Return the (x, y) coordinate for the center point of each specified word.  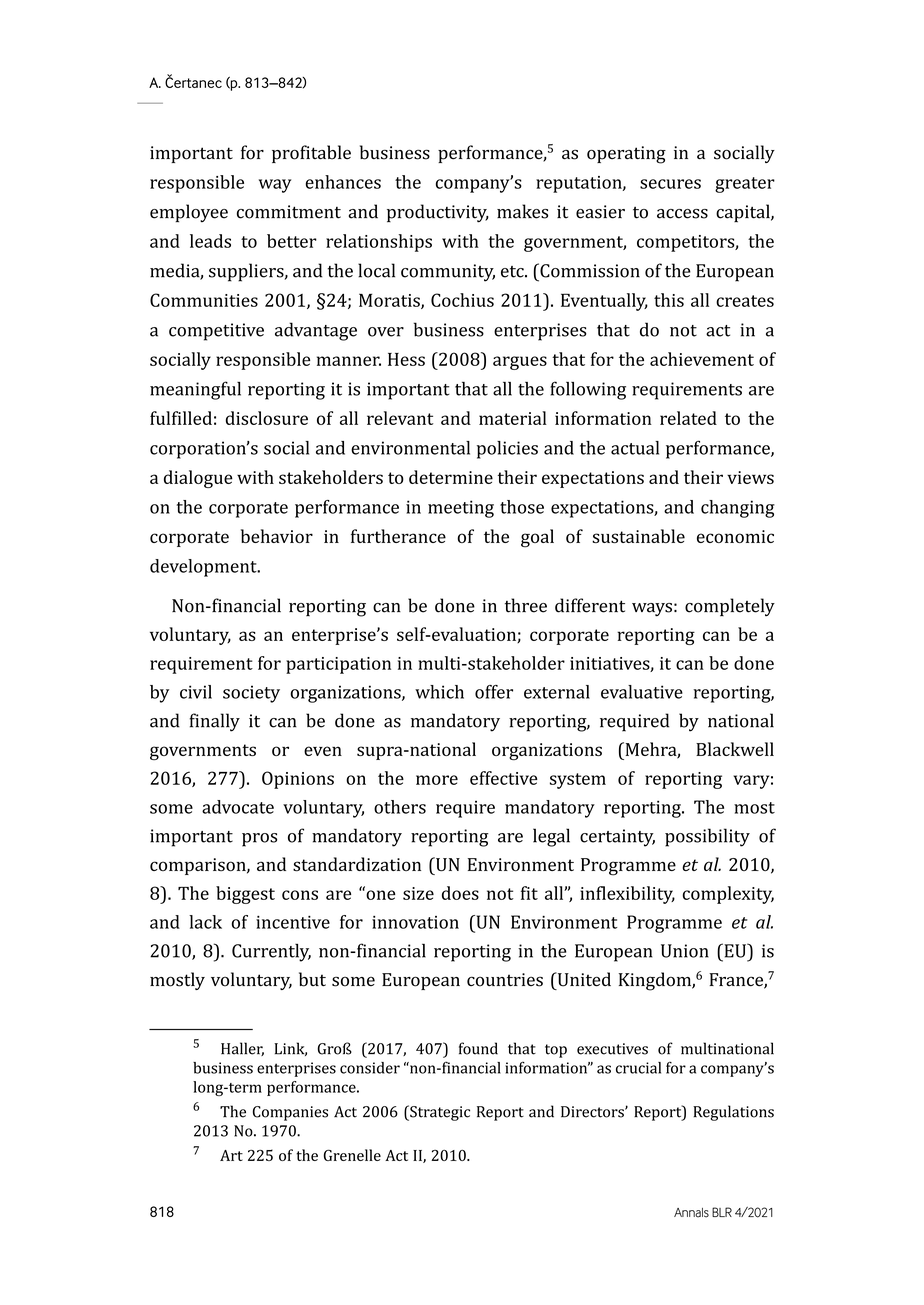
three (526, 605)
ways (652, 610)
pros (259, 840)
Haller (242, 1049)
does (460, 893)
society (251, 694)
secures (670, 184)
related (688, 418)
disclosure (267, 418)
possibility (707, 837)
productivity (438, 213)
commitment (289, 212)
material (513, 418)
